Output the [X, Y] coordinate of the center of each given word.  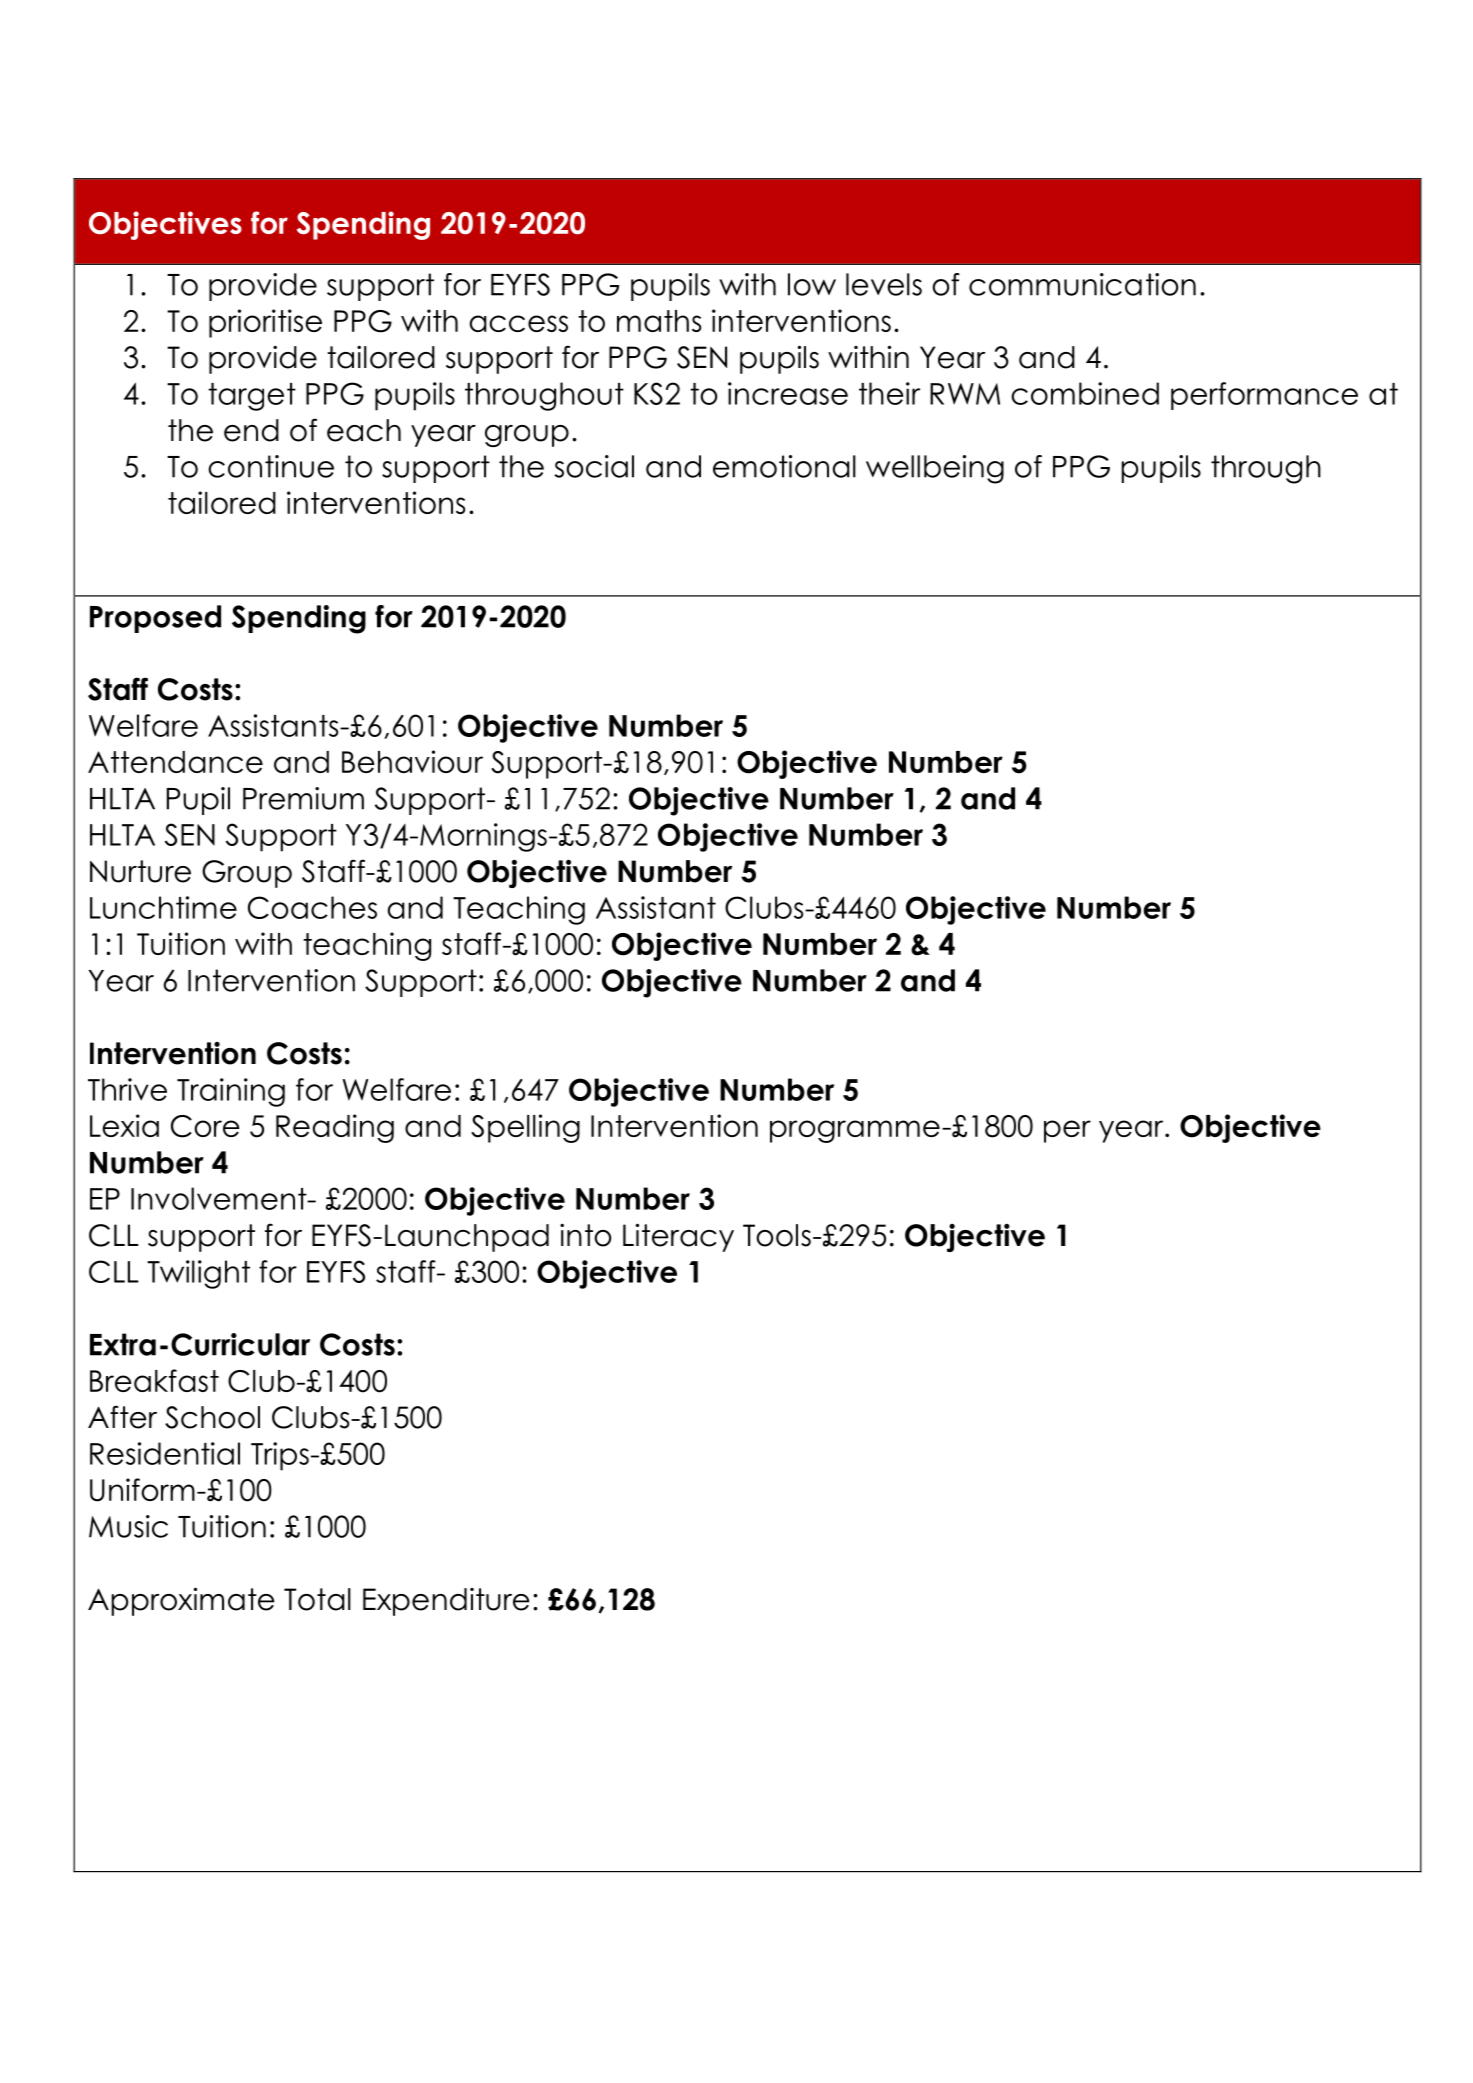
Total [317, 1599]
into [585, 1235]
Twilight [198, 1274]
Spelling [525, 1128]
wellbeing [935, 469]
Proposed [155, 619]
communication [1082, 284]
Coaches [312, 907]
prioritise [265, 323]
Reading [335, 1128]
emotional [784, 466]
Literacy [678, 1237]
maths [659, 321]
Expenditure [446, 1602]
